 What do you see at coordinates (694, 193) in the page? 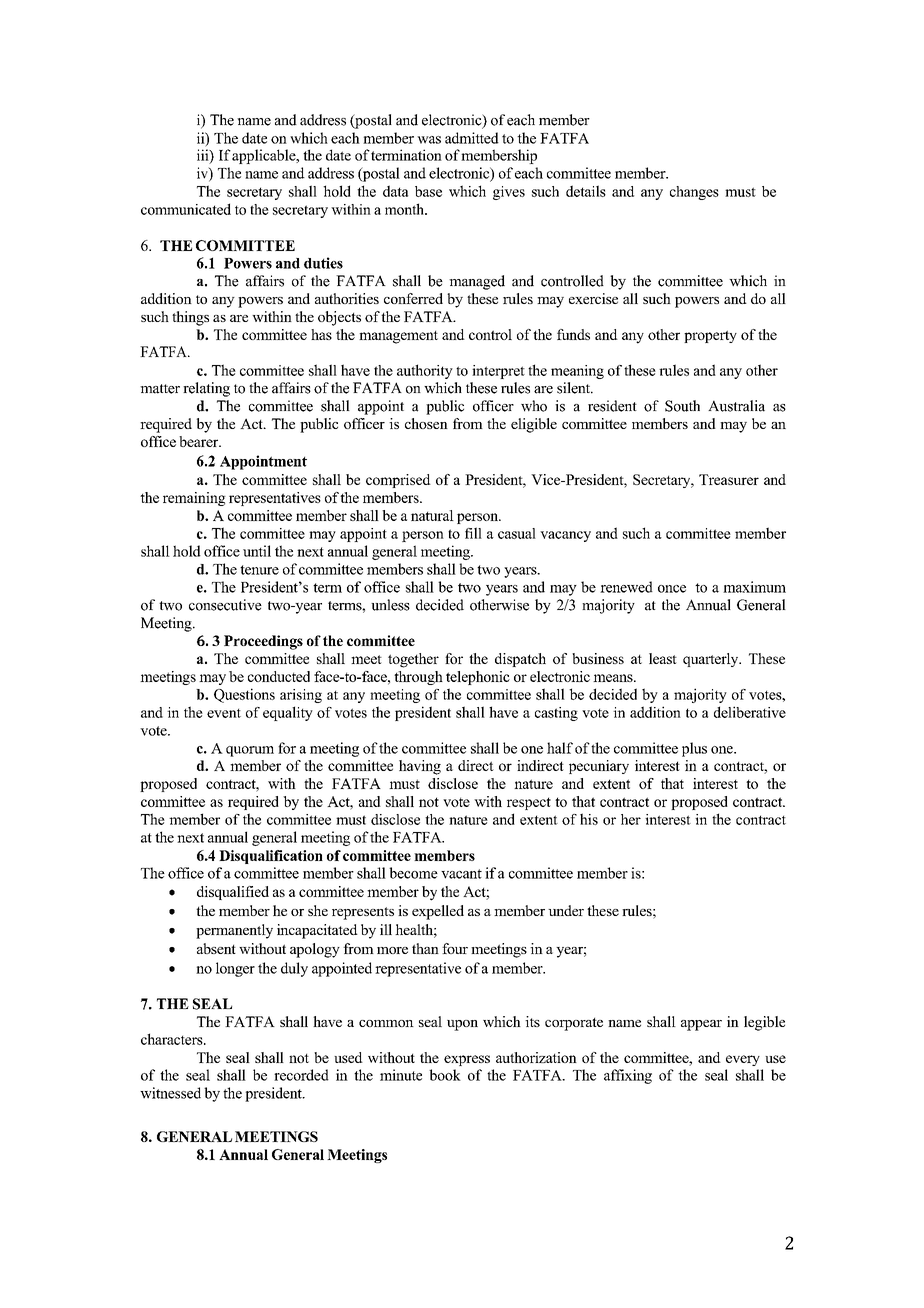
I see `changes` at bounding box center [694, 193].
